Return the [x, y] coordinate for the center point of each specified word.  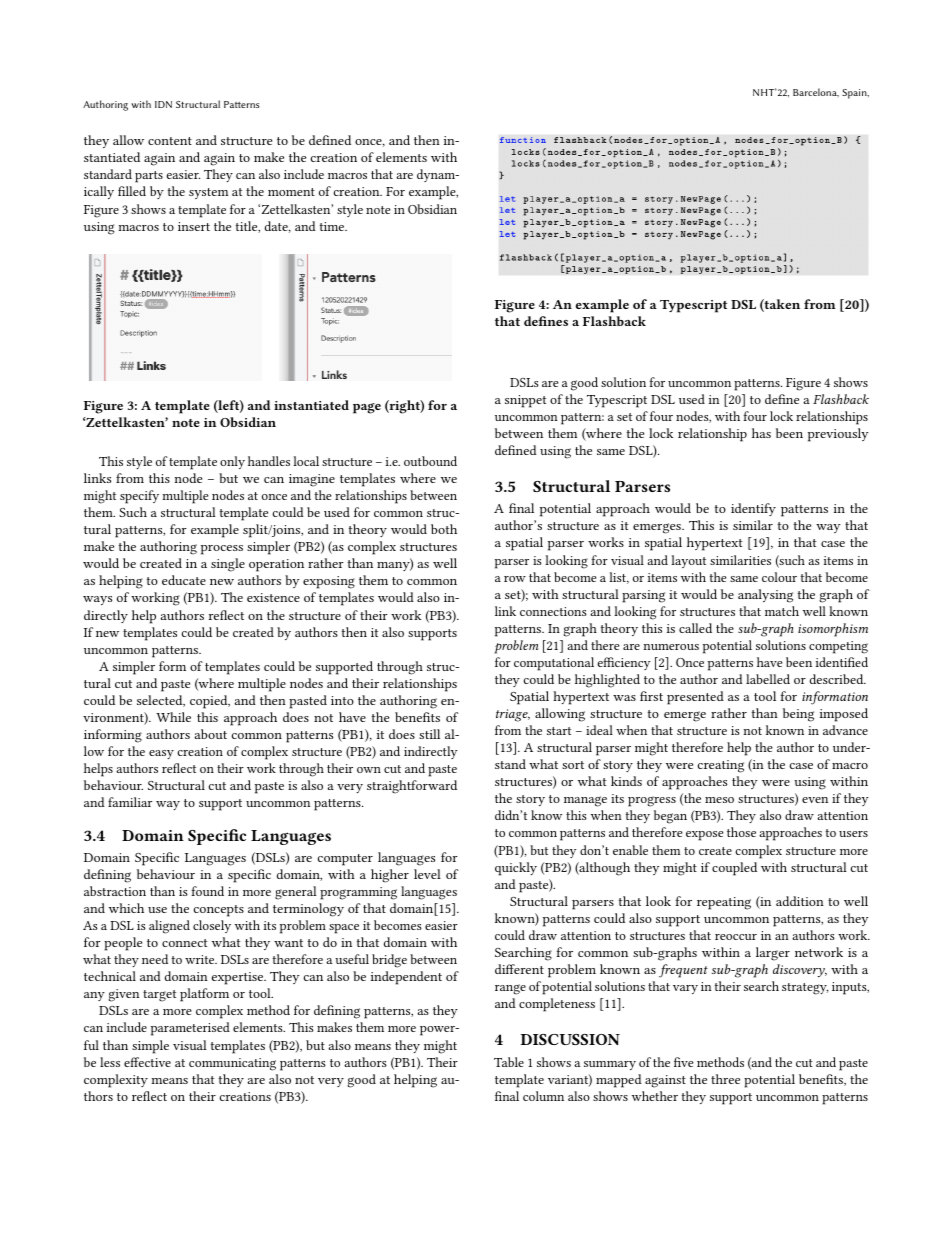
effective [147, 1062]
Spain [855, 94]
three [725, 1079]
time [333, 226]
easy [161, 754]
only [232, 462]
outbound [430, 461]
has [761, 433]
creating [721, 766]
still [429, 734]
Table [509, 1062]
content [170, 141]
